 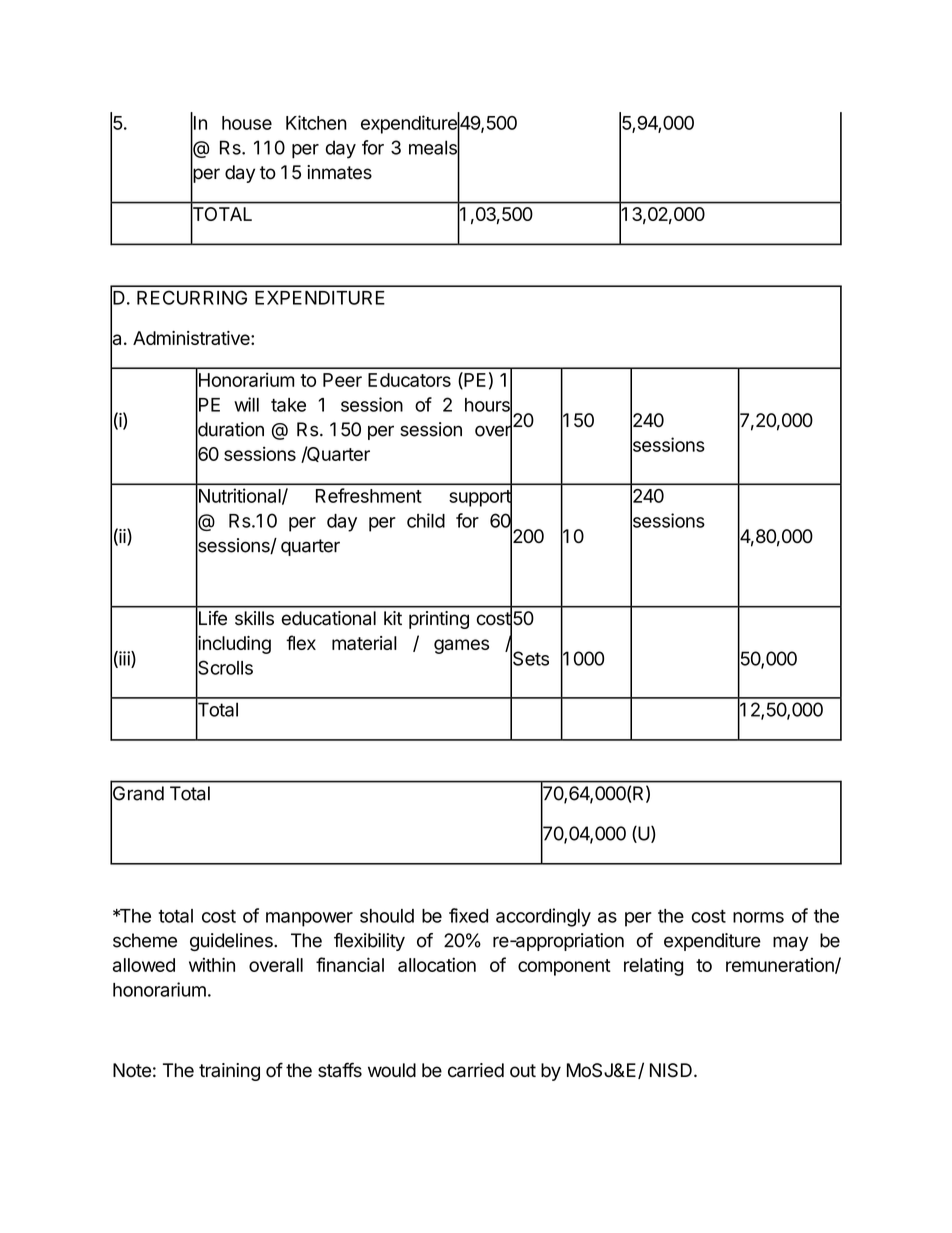 What do you see at coordinates (461, 646) in the screenshot?
I see `games` at bounding box center [461, 646].
